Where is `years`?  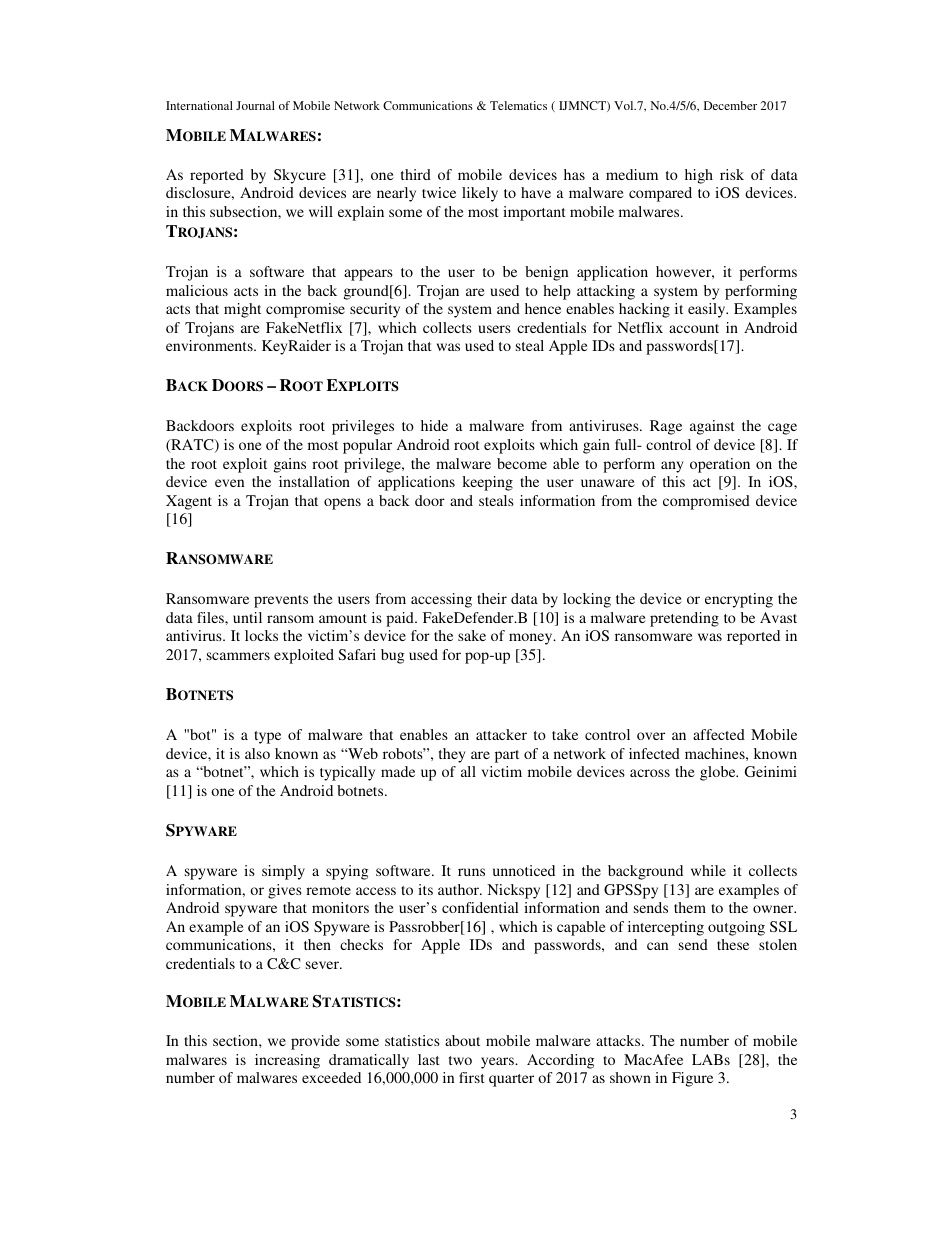 years is located at coordinates (499, 1063).
